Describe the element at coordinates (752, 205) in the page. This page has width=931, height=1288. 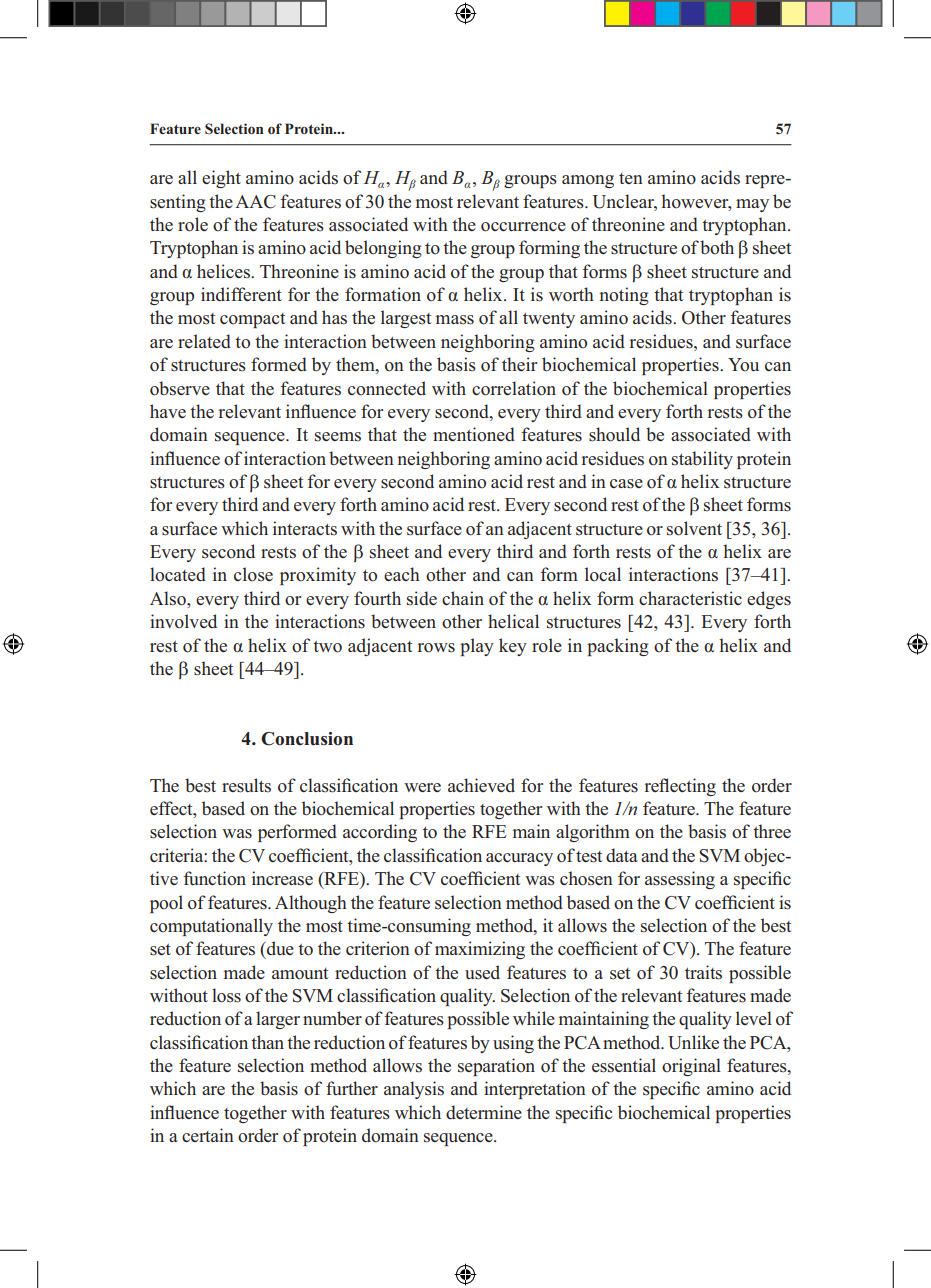
I see `may` at that location.
